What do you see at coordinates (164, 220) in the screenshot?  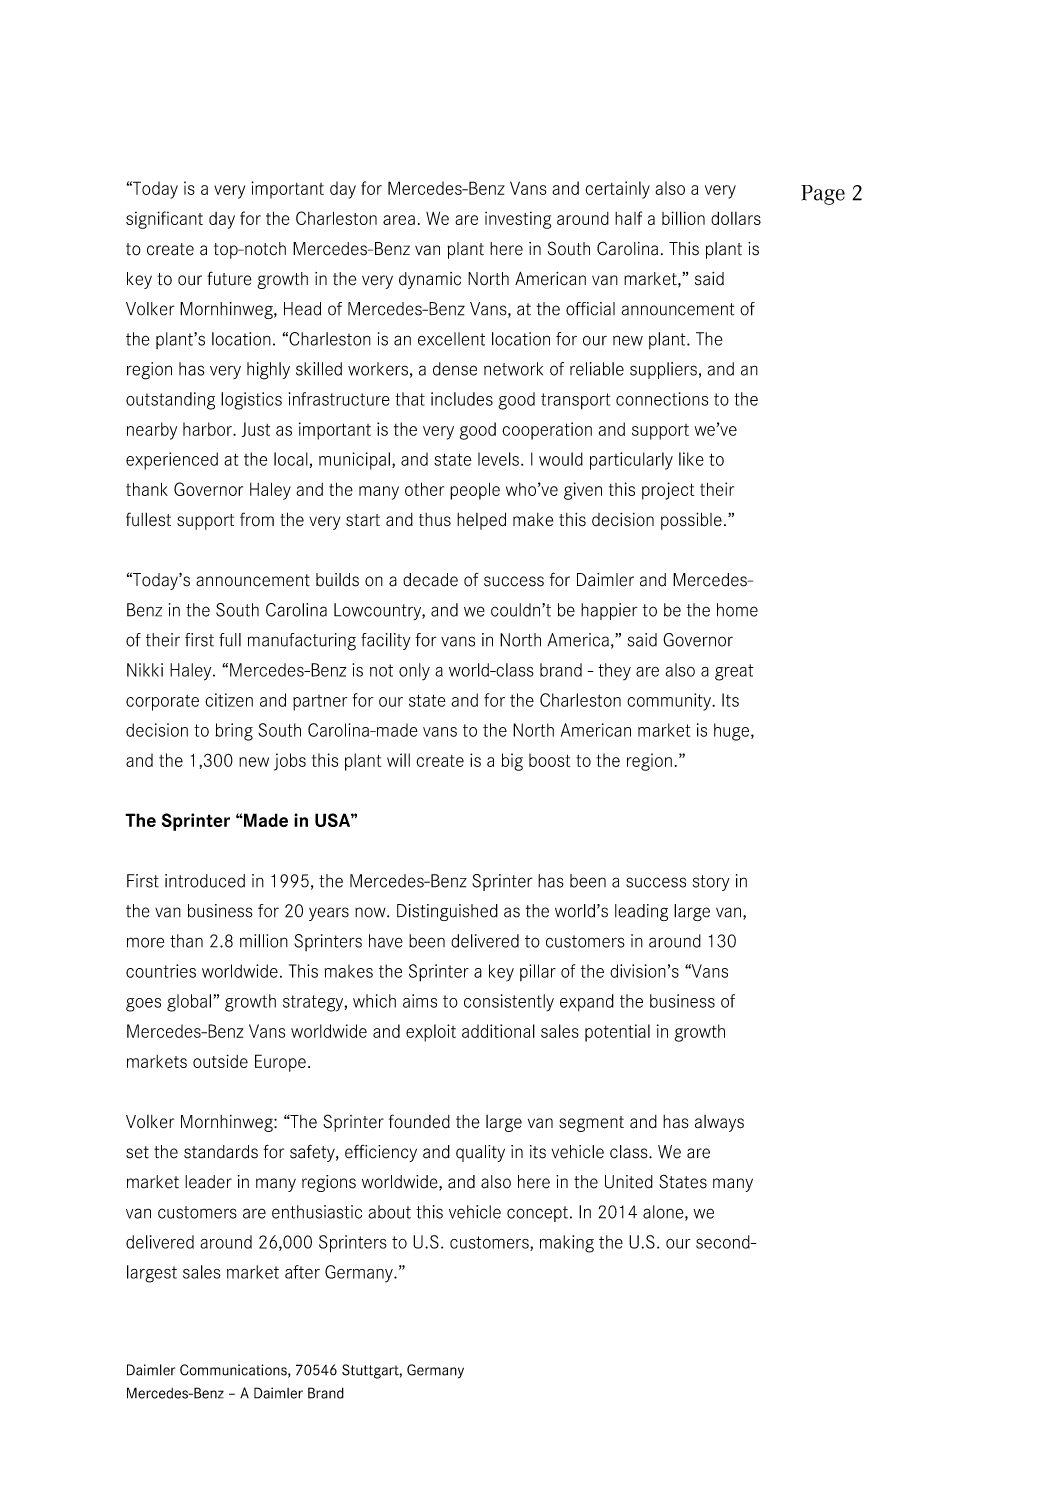 I see `significant` at bounding box center [164, 220].
